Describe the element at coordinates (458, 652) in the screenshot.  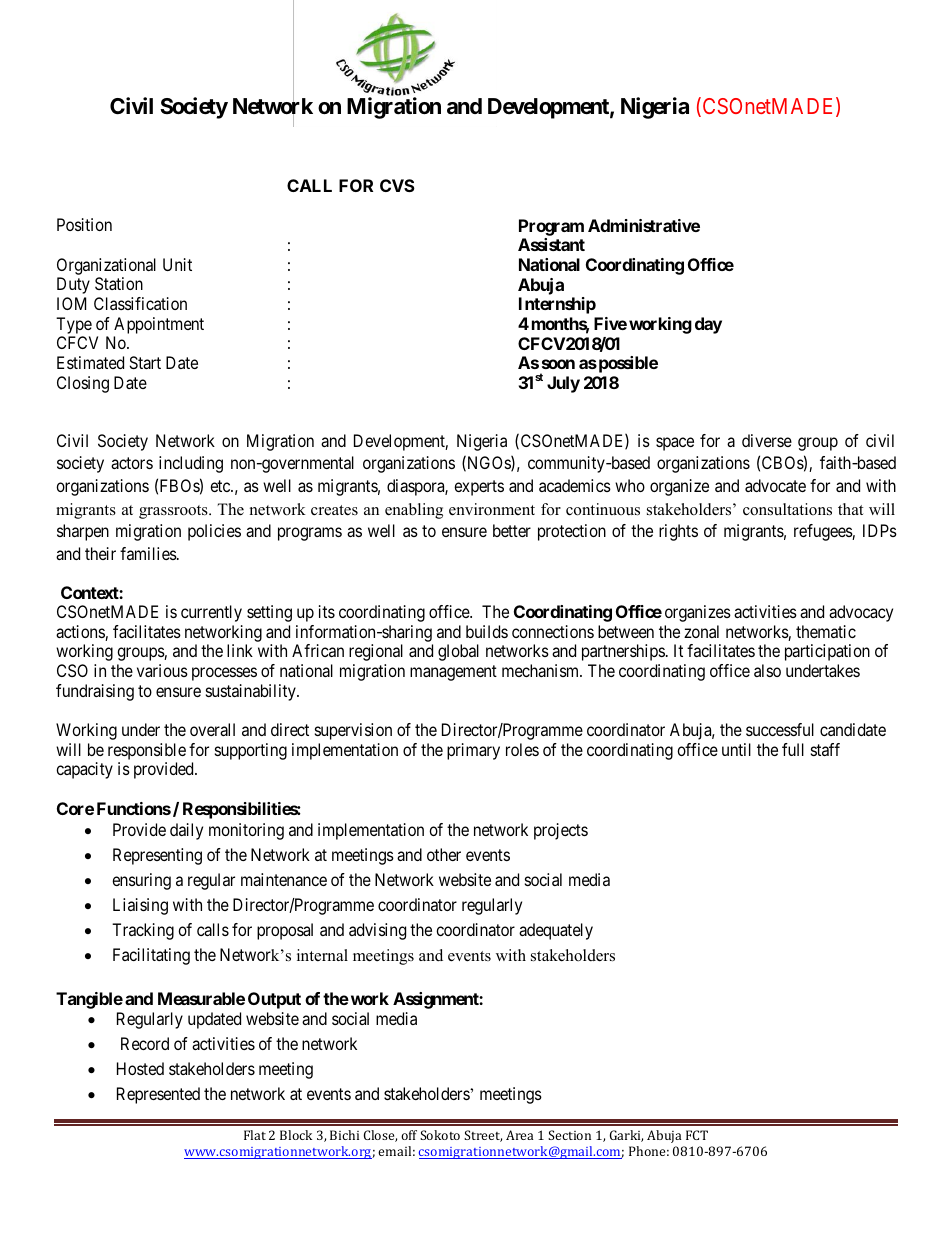
I see `global` at that location.
